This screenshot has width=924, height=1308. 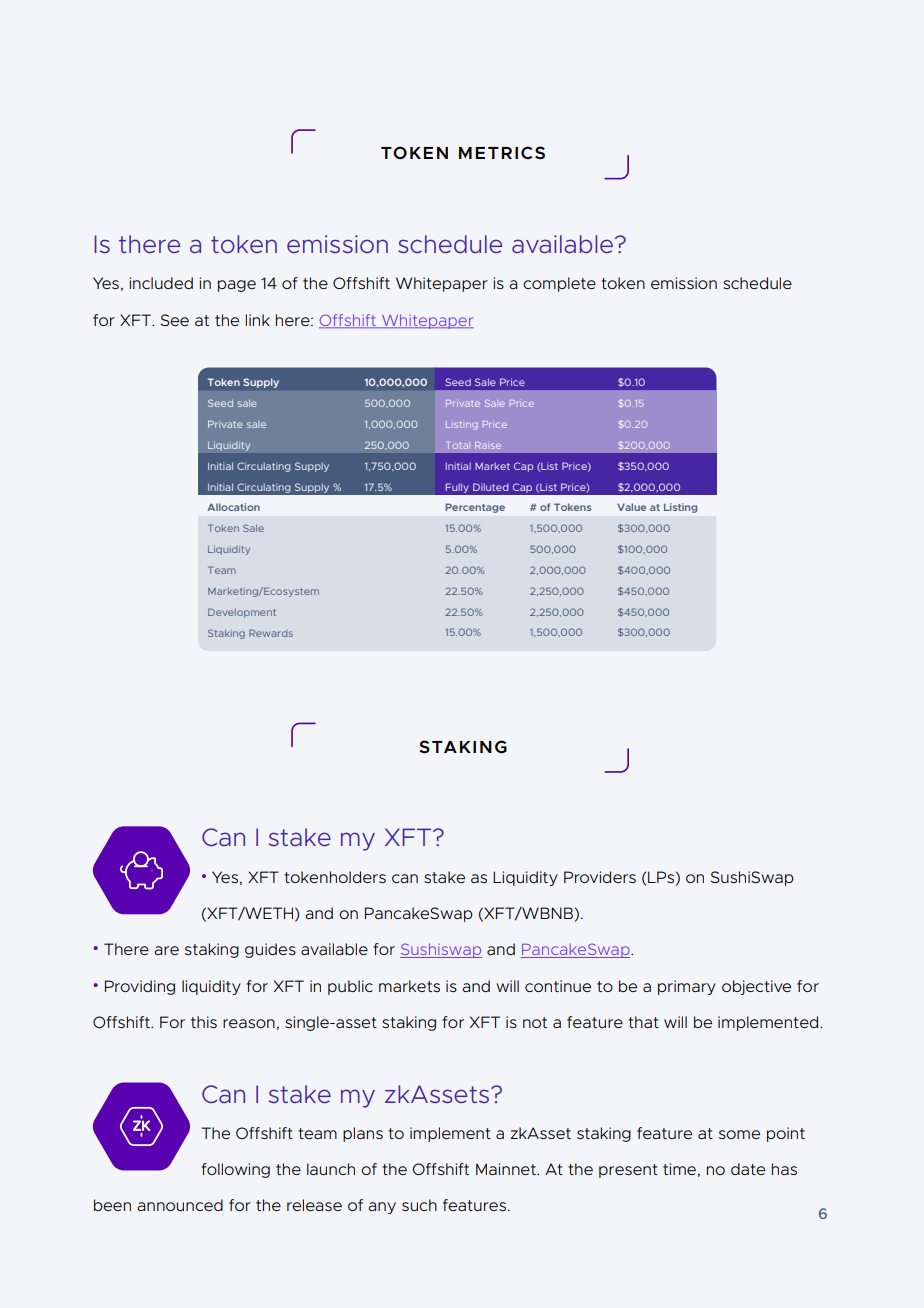 What do you see at coordinates (631, 507) in the screenshot?
I see `Value` at bounding box center [631, 507].
